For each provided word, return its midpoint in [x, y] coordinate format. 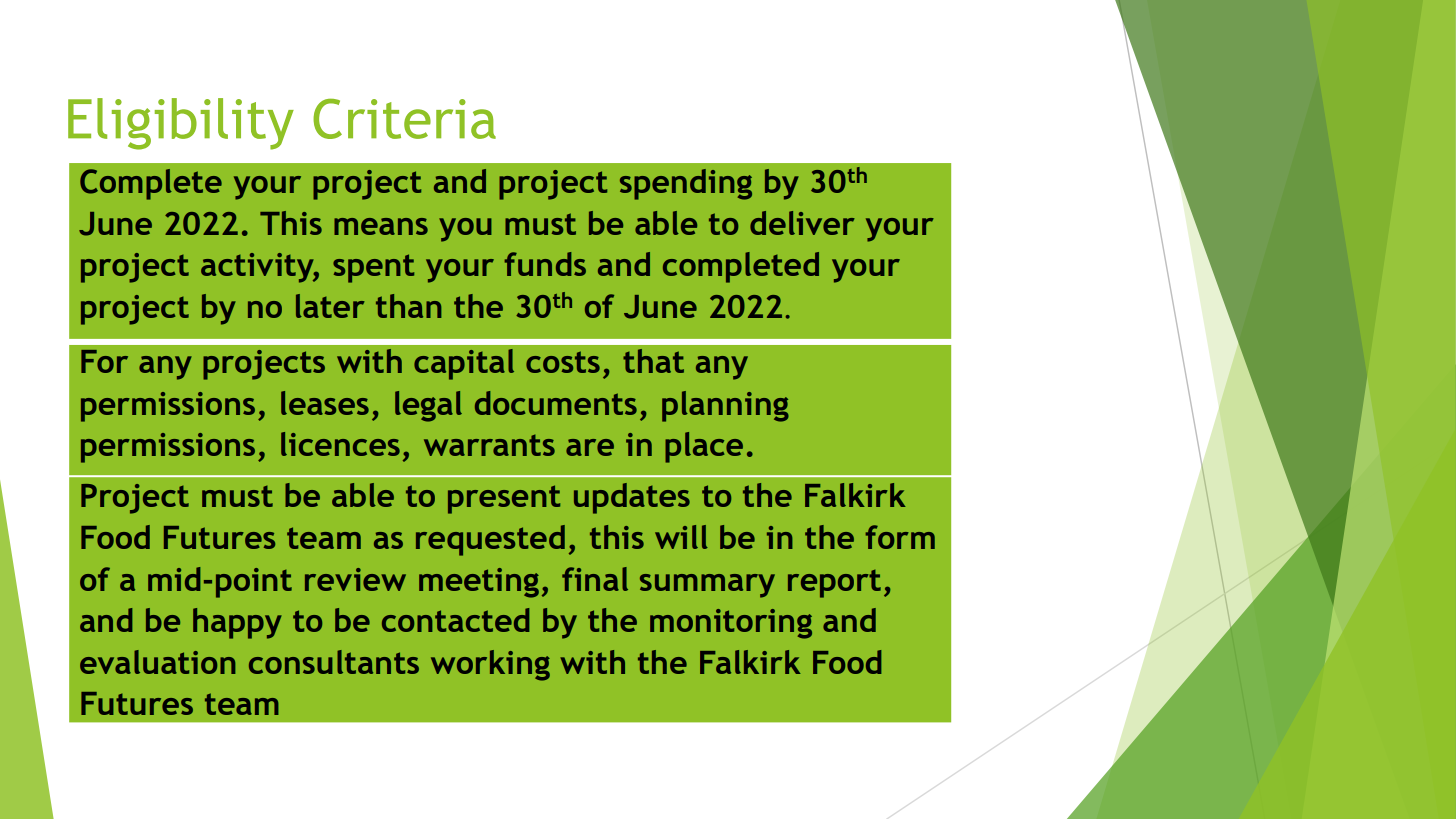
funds [545, 264]
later [330, 306]
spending [686, 184]
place [704, 447]
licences [340, 444]
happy [237, 623]
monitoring [731, 624]
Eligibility [181, 124]
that [653, 361]
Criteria [404, 119]
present [504, 499]
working [490, 665]
